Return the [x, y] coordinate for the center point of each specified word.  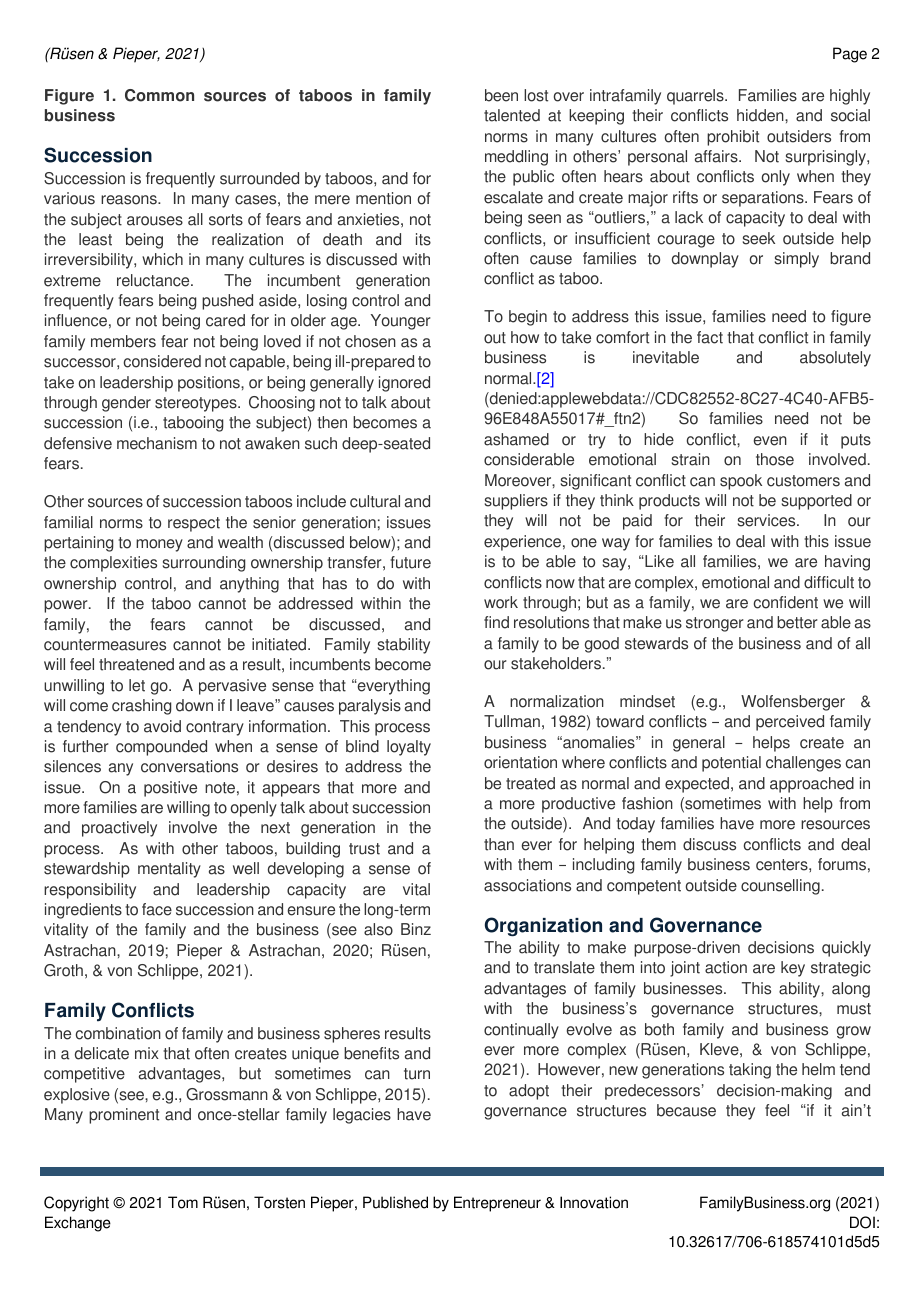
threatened [136, 664]
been [501, 95]
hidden [761, 115]
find [496, 622]
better [797, 622]
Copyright [76, 1204]
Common [159, 95]
